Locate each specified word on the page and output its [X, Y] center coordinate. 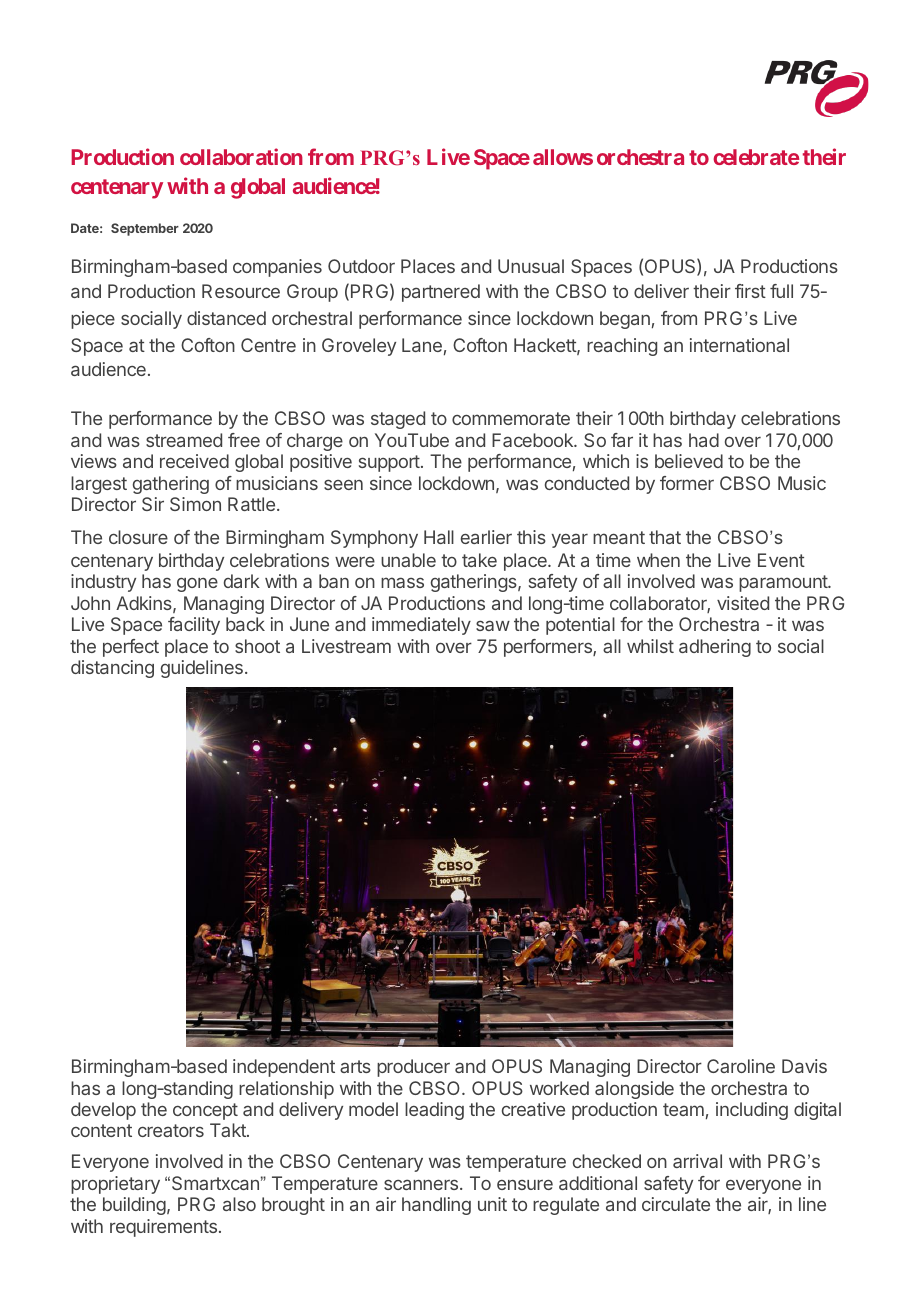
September [145, 229]
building [134, 1206]
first [750, 291]
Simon [195, 504]
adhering [715, 648]
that [665, 537]
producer [413, 1068]
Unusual [531, 266]
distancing [112, 669]
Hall [439, 537]
